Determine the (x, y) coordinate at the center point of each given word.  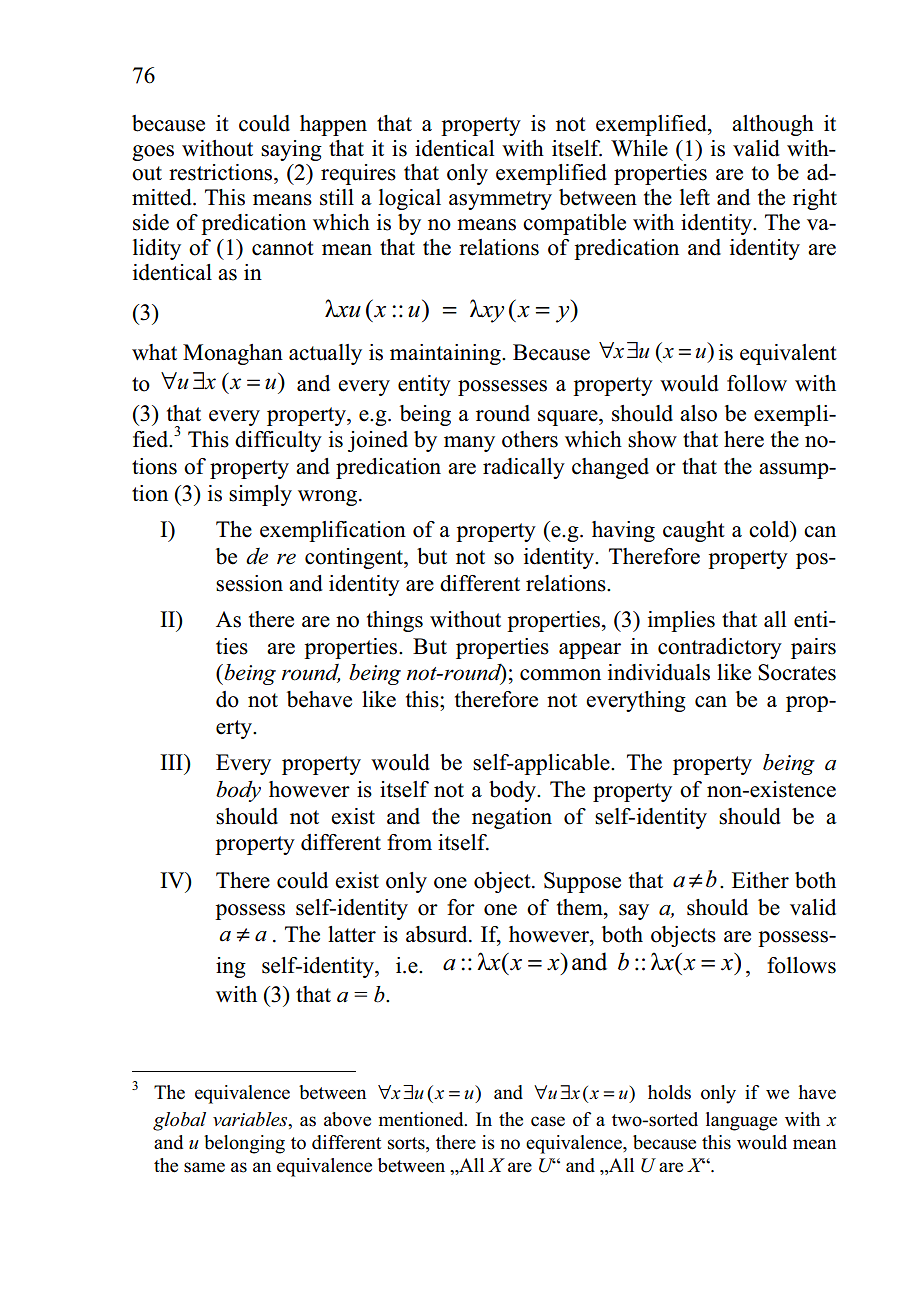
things (395, 621)
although (773, 125)
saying (291, 150)
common (560, 675)
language (741, 1121)
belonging (244, 1144)
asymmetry (500, 200)
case (548, 1121)
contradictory (720, 648)
